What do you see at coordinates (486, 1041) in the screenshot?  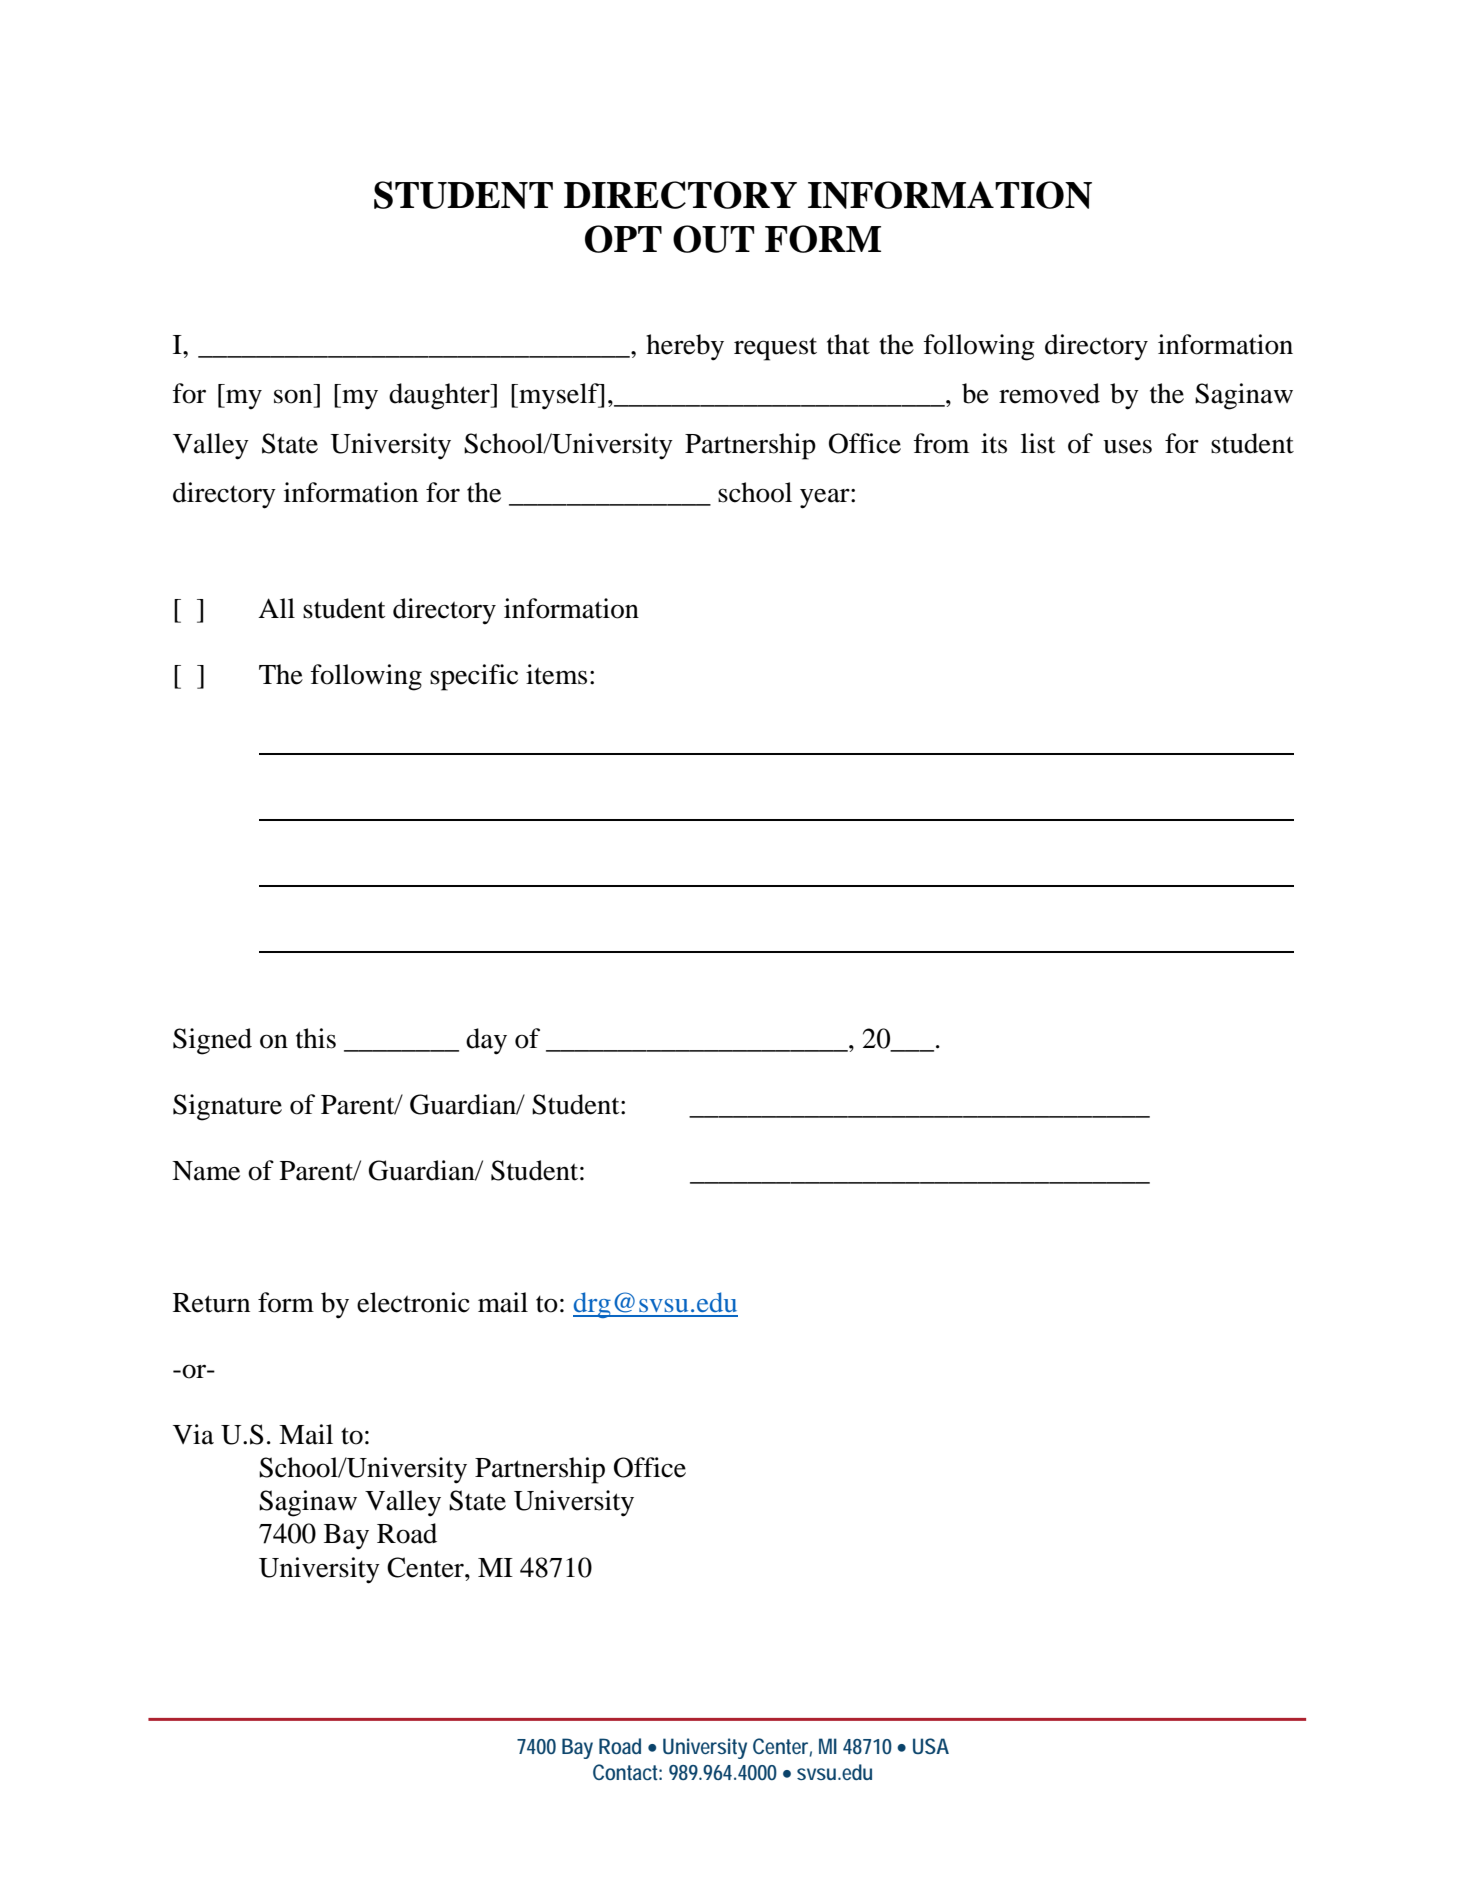 I see `day` at bounding box center [486, 1041].
